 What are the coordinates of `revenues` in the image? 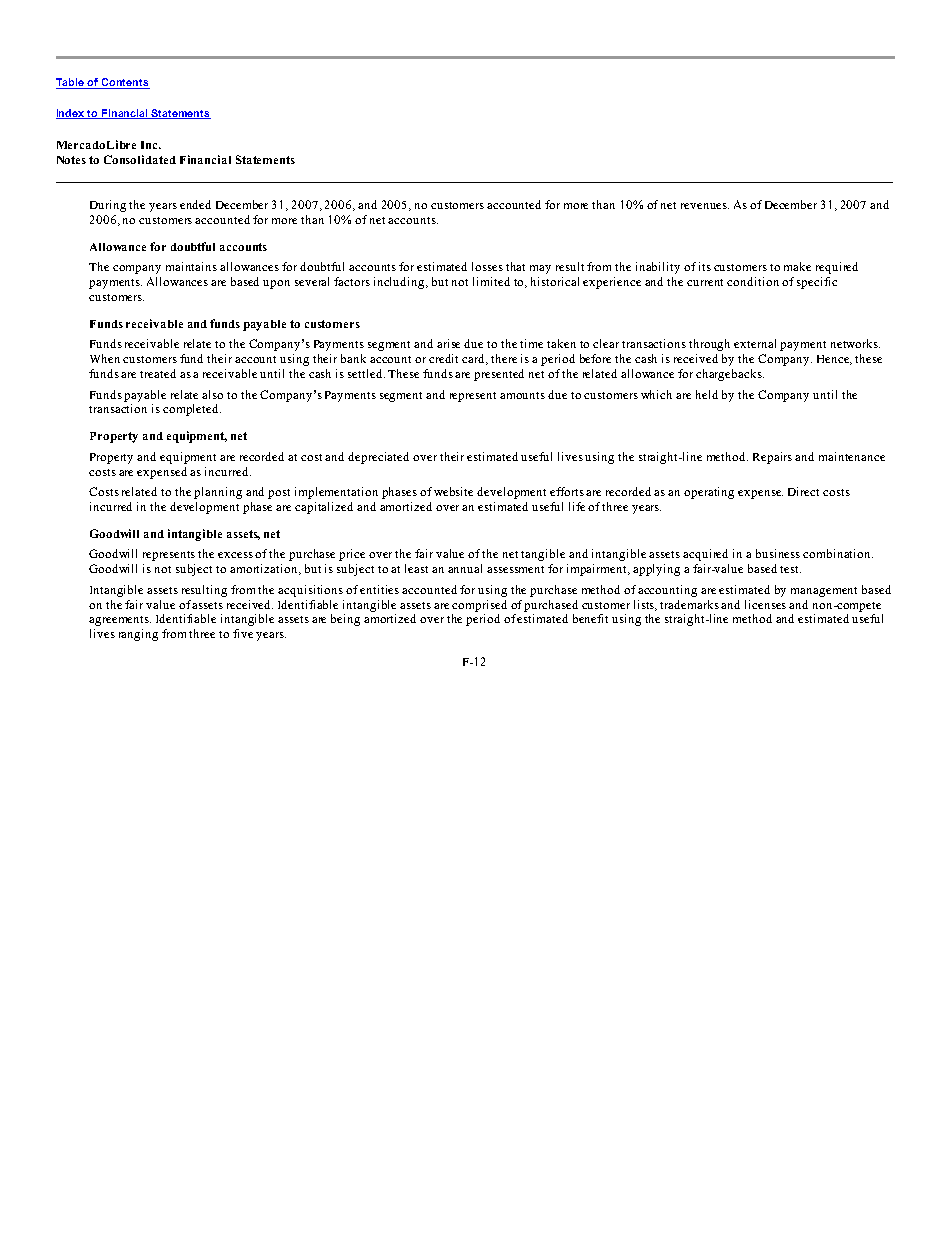 It's located at (705, 206).
